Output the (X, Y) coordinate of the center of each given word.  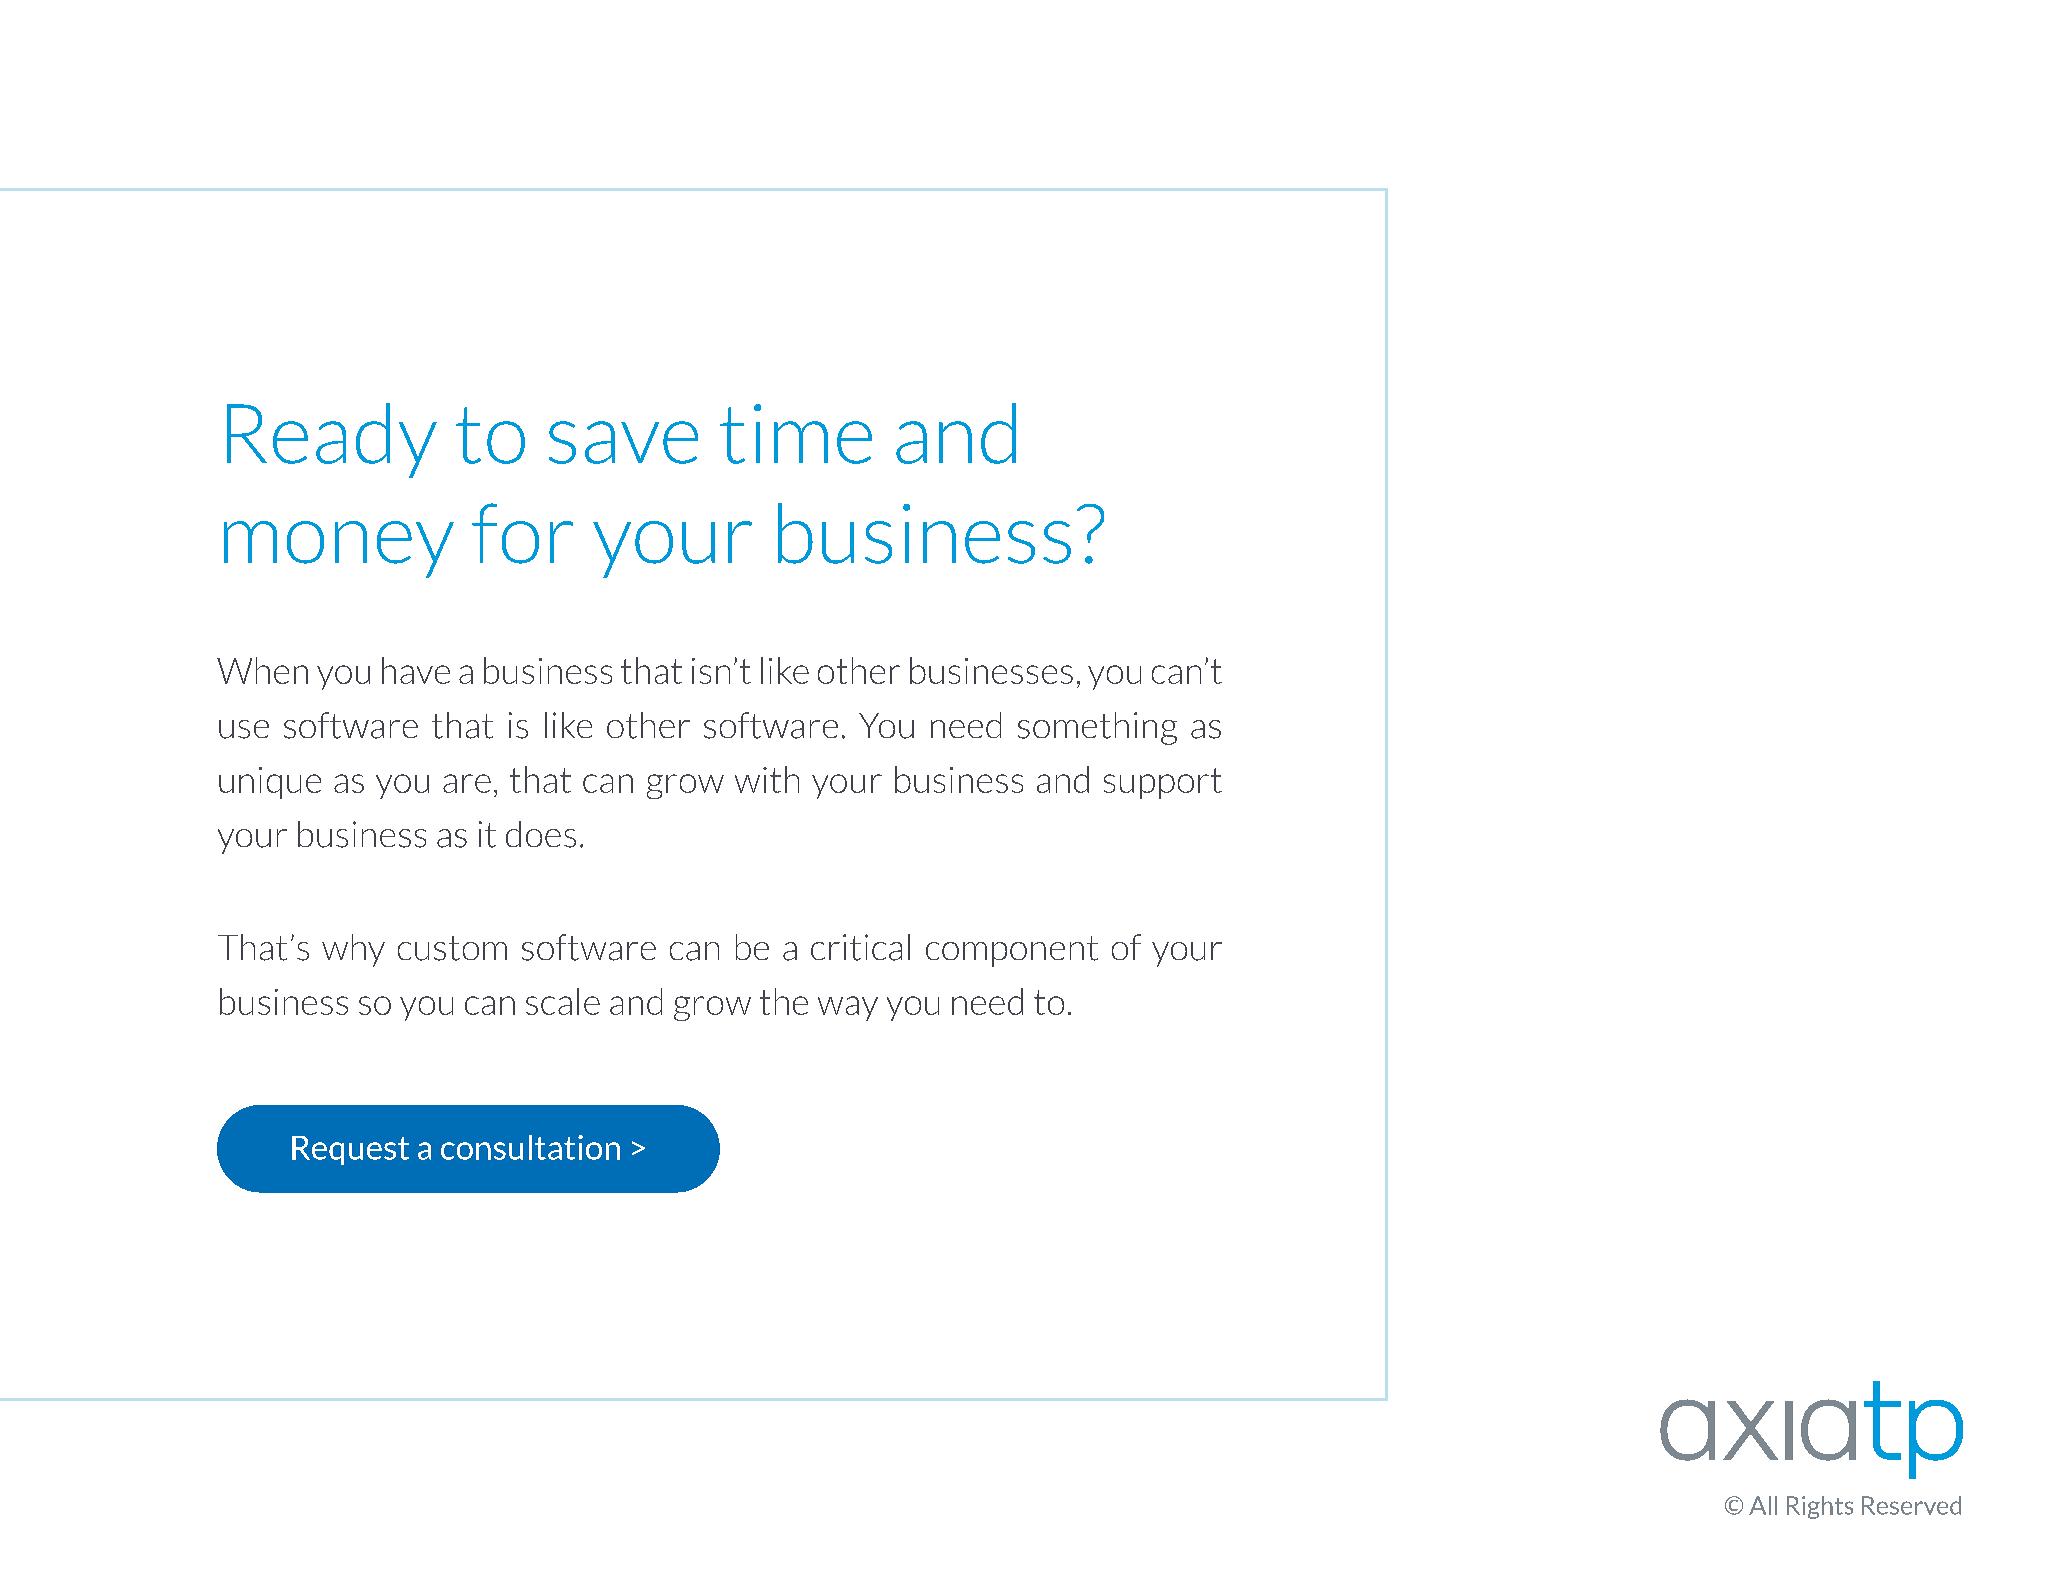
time (796, 434)
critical (860, 947)
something (1097, 728)
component (1012, 951)
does (541, 834)
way (848, 1008)
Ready (332, 440)
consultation (530, 1147)
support (1163, 783)
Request (350, 1150)
